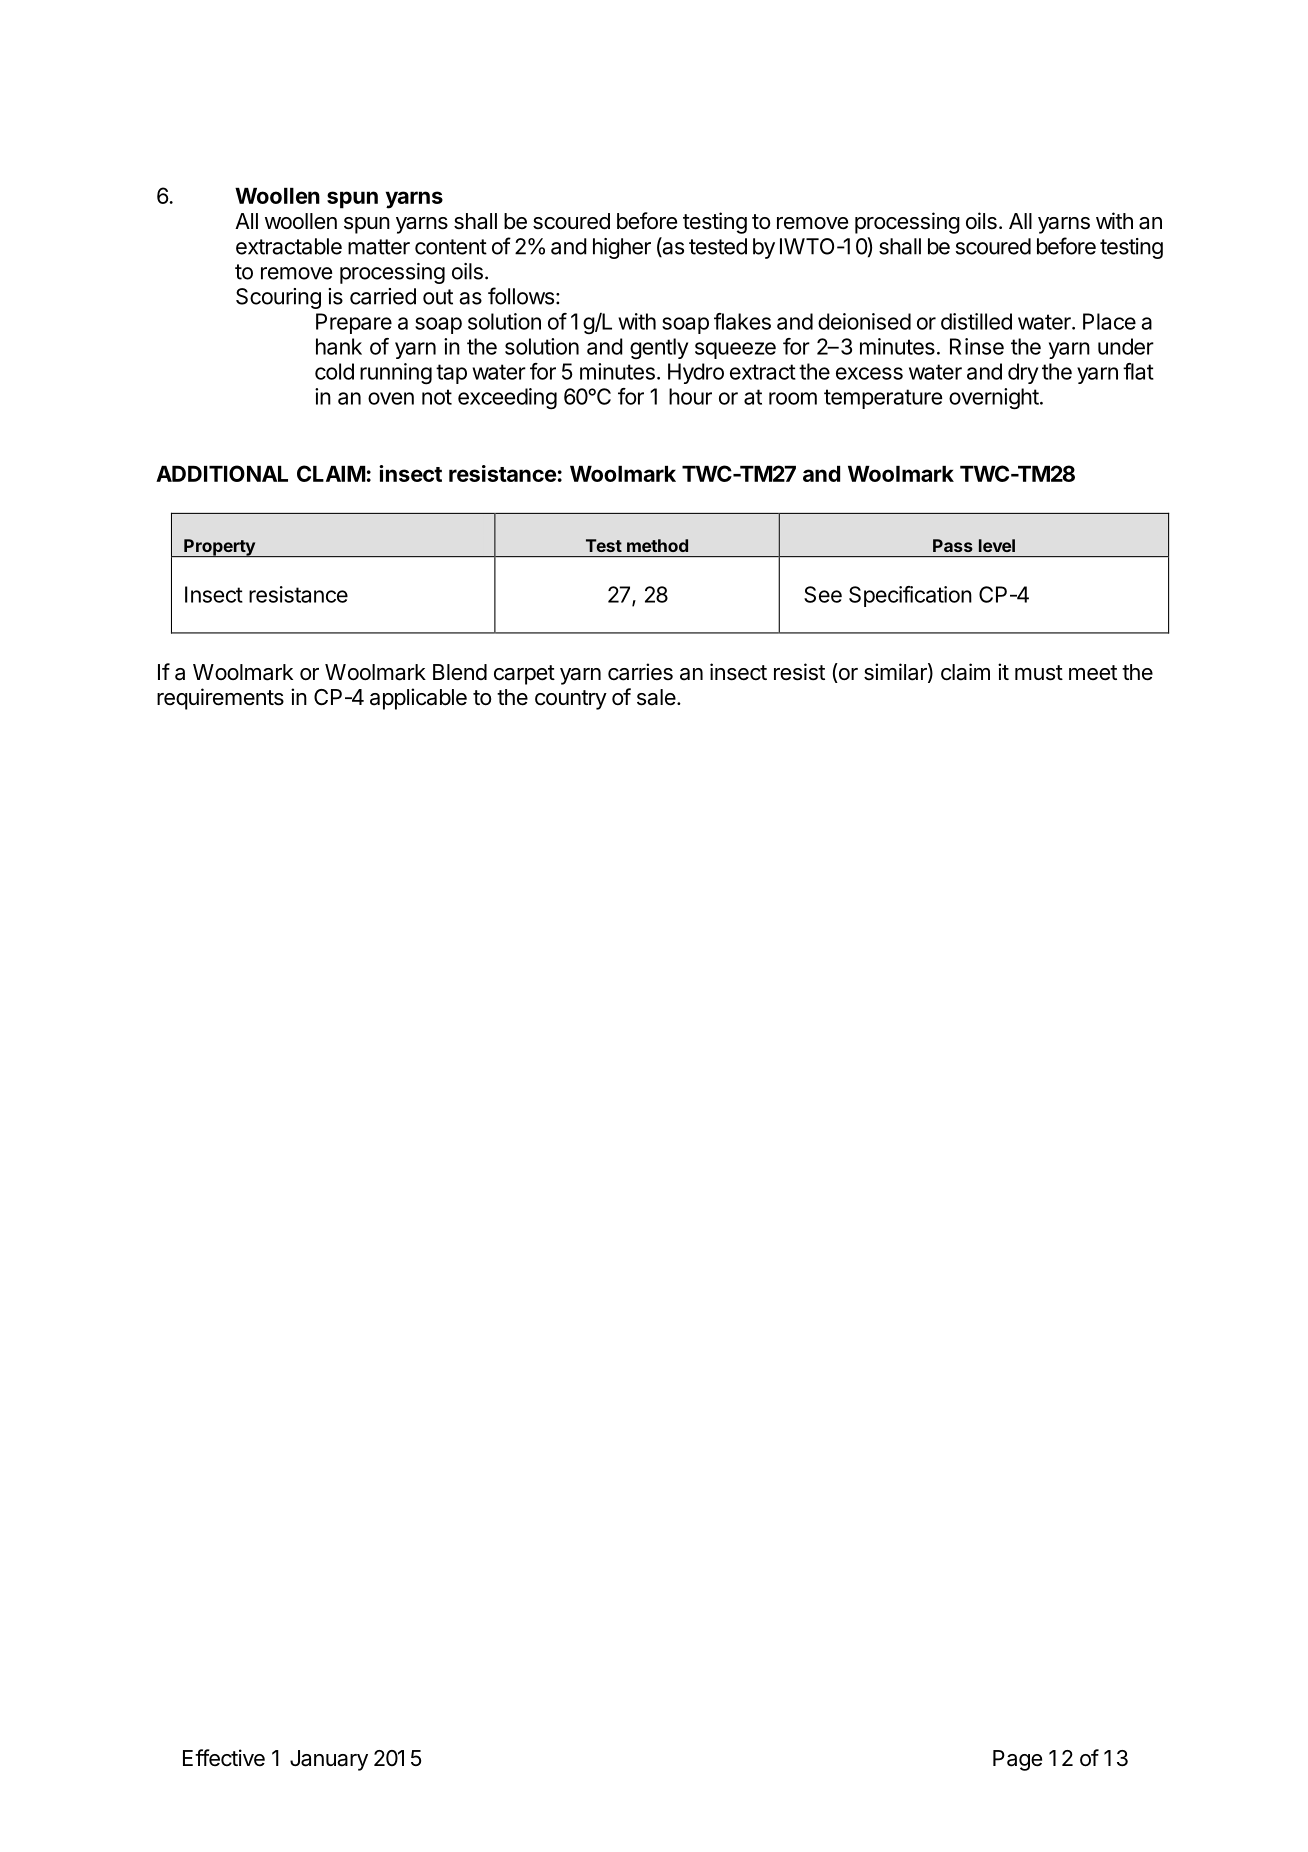 This screenshot has height=1852, width=1308. What do you see at coordinates (640, 672) in the screenshot?
I see `carries` at bounding box center [640, 672].
